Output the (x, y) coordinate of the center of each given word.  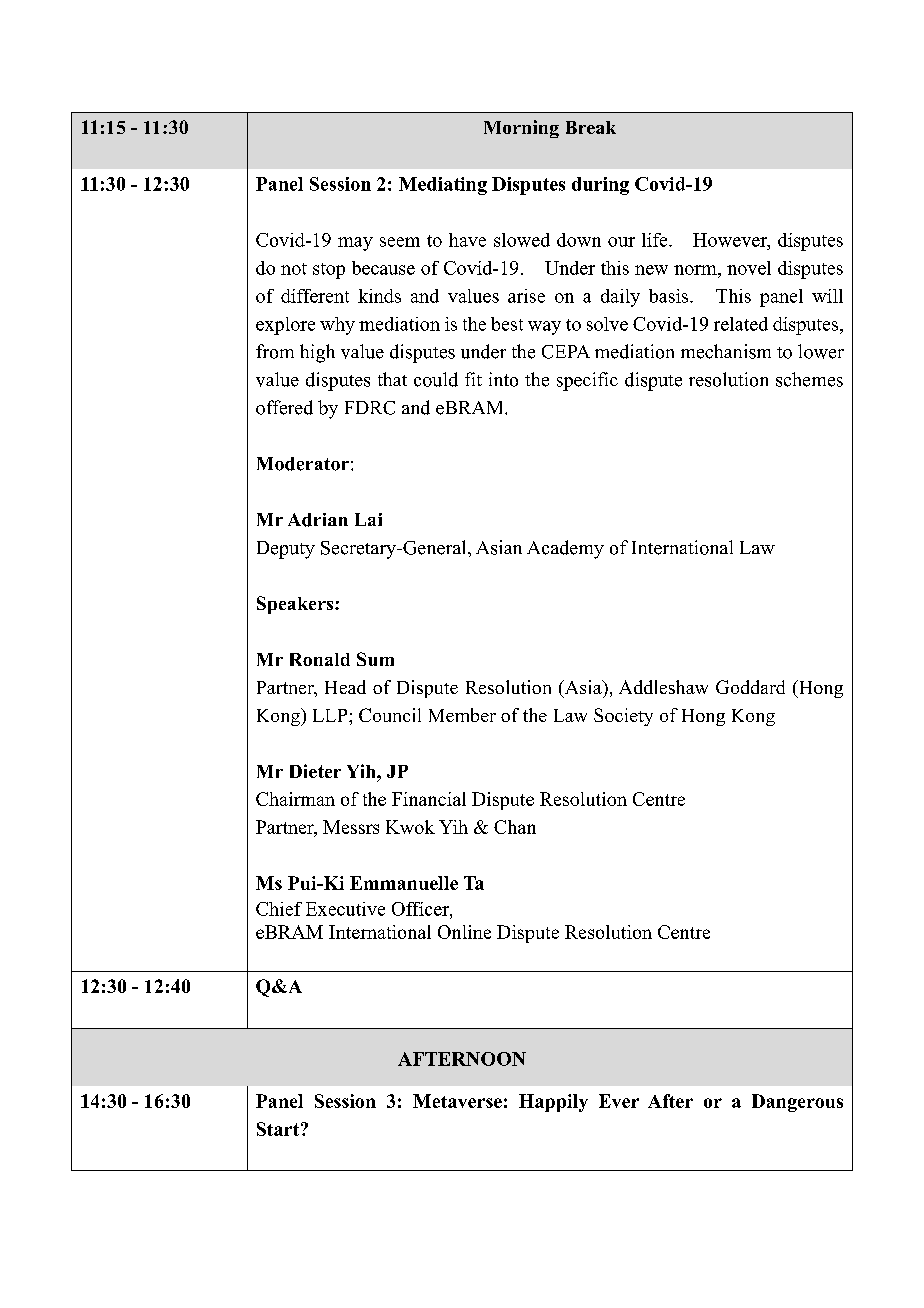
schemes (809, 379)
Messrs (351, 827)
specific (587, 381)
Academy (565, 549)
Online (464, 932)
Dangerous (797, 1103)
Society (623, 717)
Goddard (750, 687)
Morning (521, 129)
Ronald (320, 659)
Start (278, 1129)
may (355, 244)
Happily (553, 1103)
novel (749, 268)
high (317, 353)
